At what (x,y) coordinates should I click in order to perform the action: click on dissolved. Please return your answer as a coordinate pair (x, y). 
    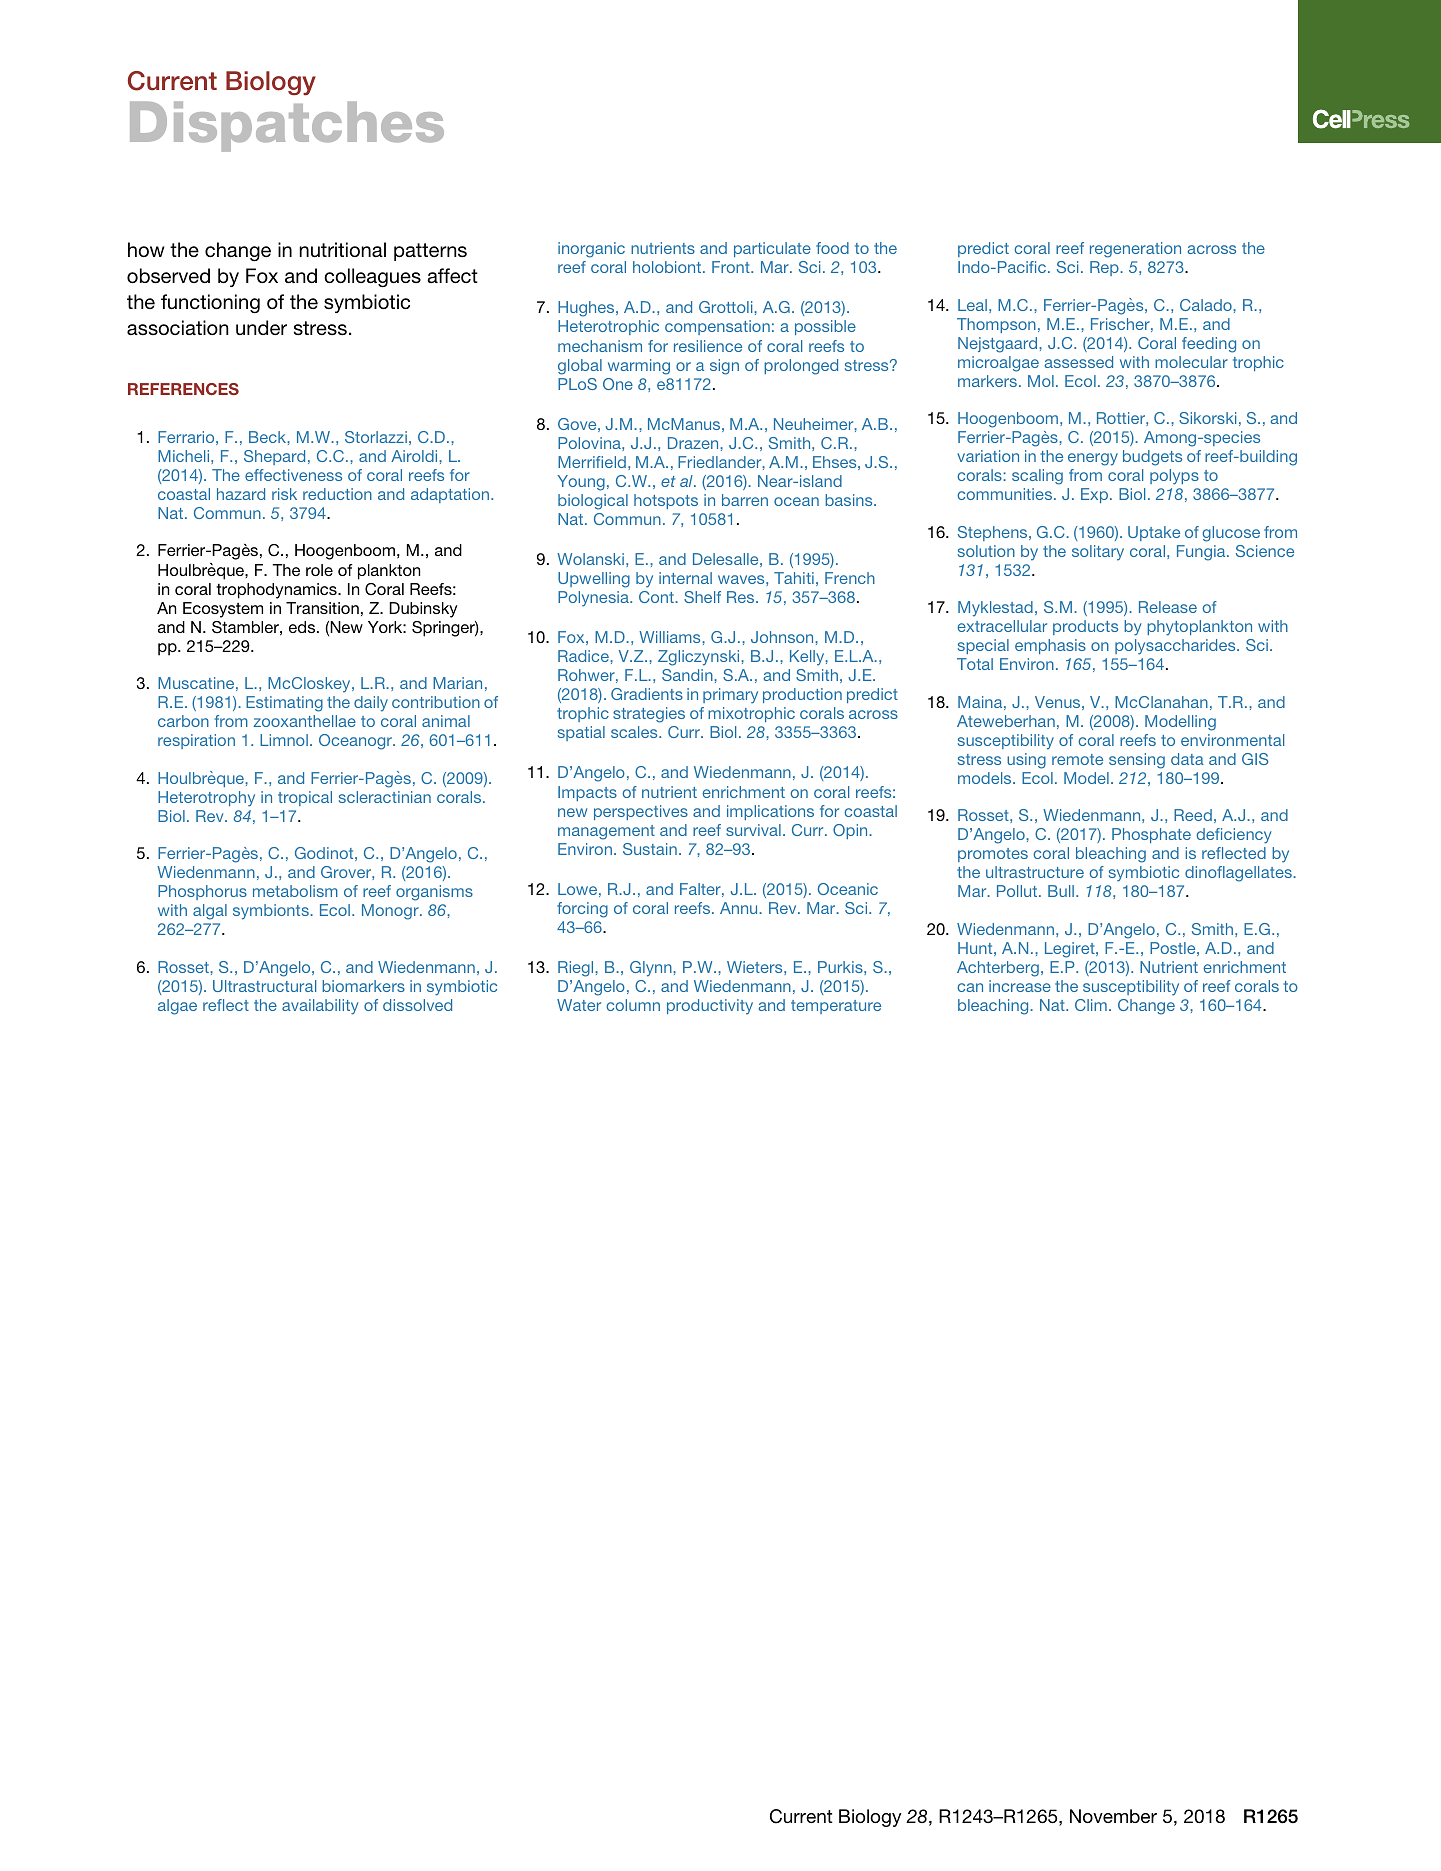
    Looking at the image, I should click on (417, 1005).
